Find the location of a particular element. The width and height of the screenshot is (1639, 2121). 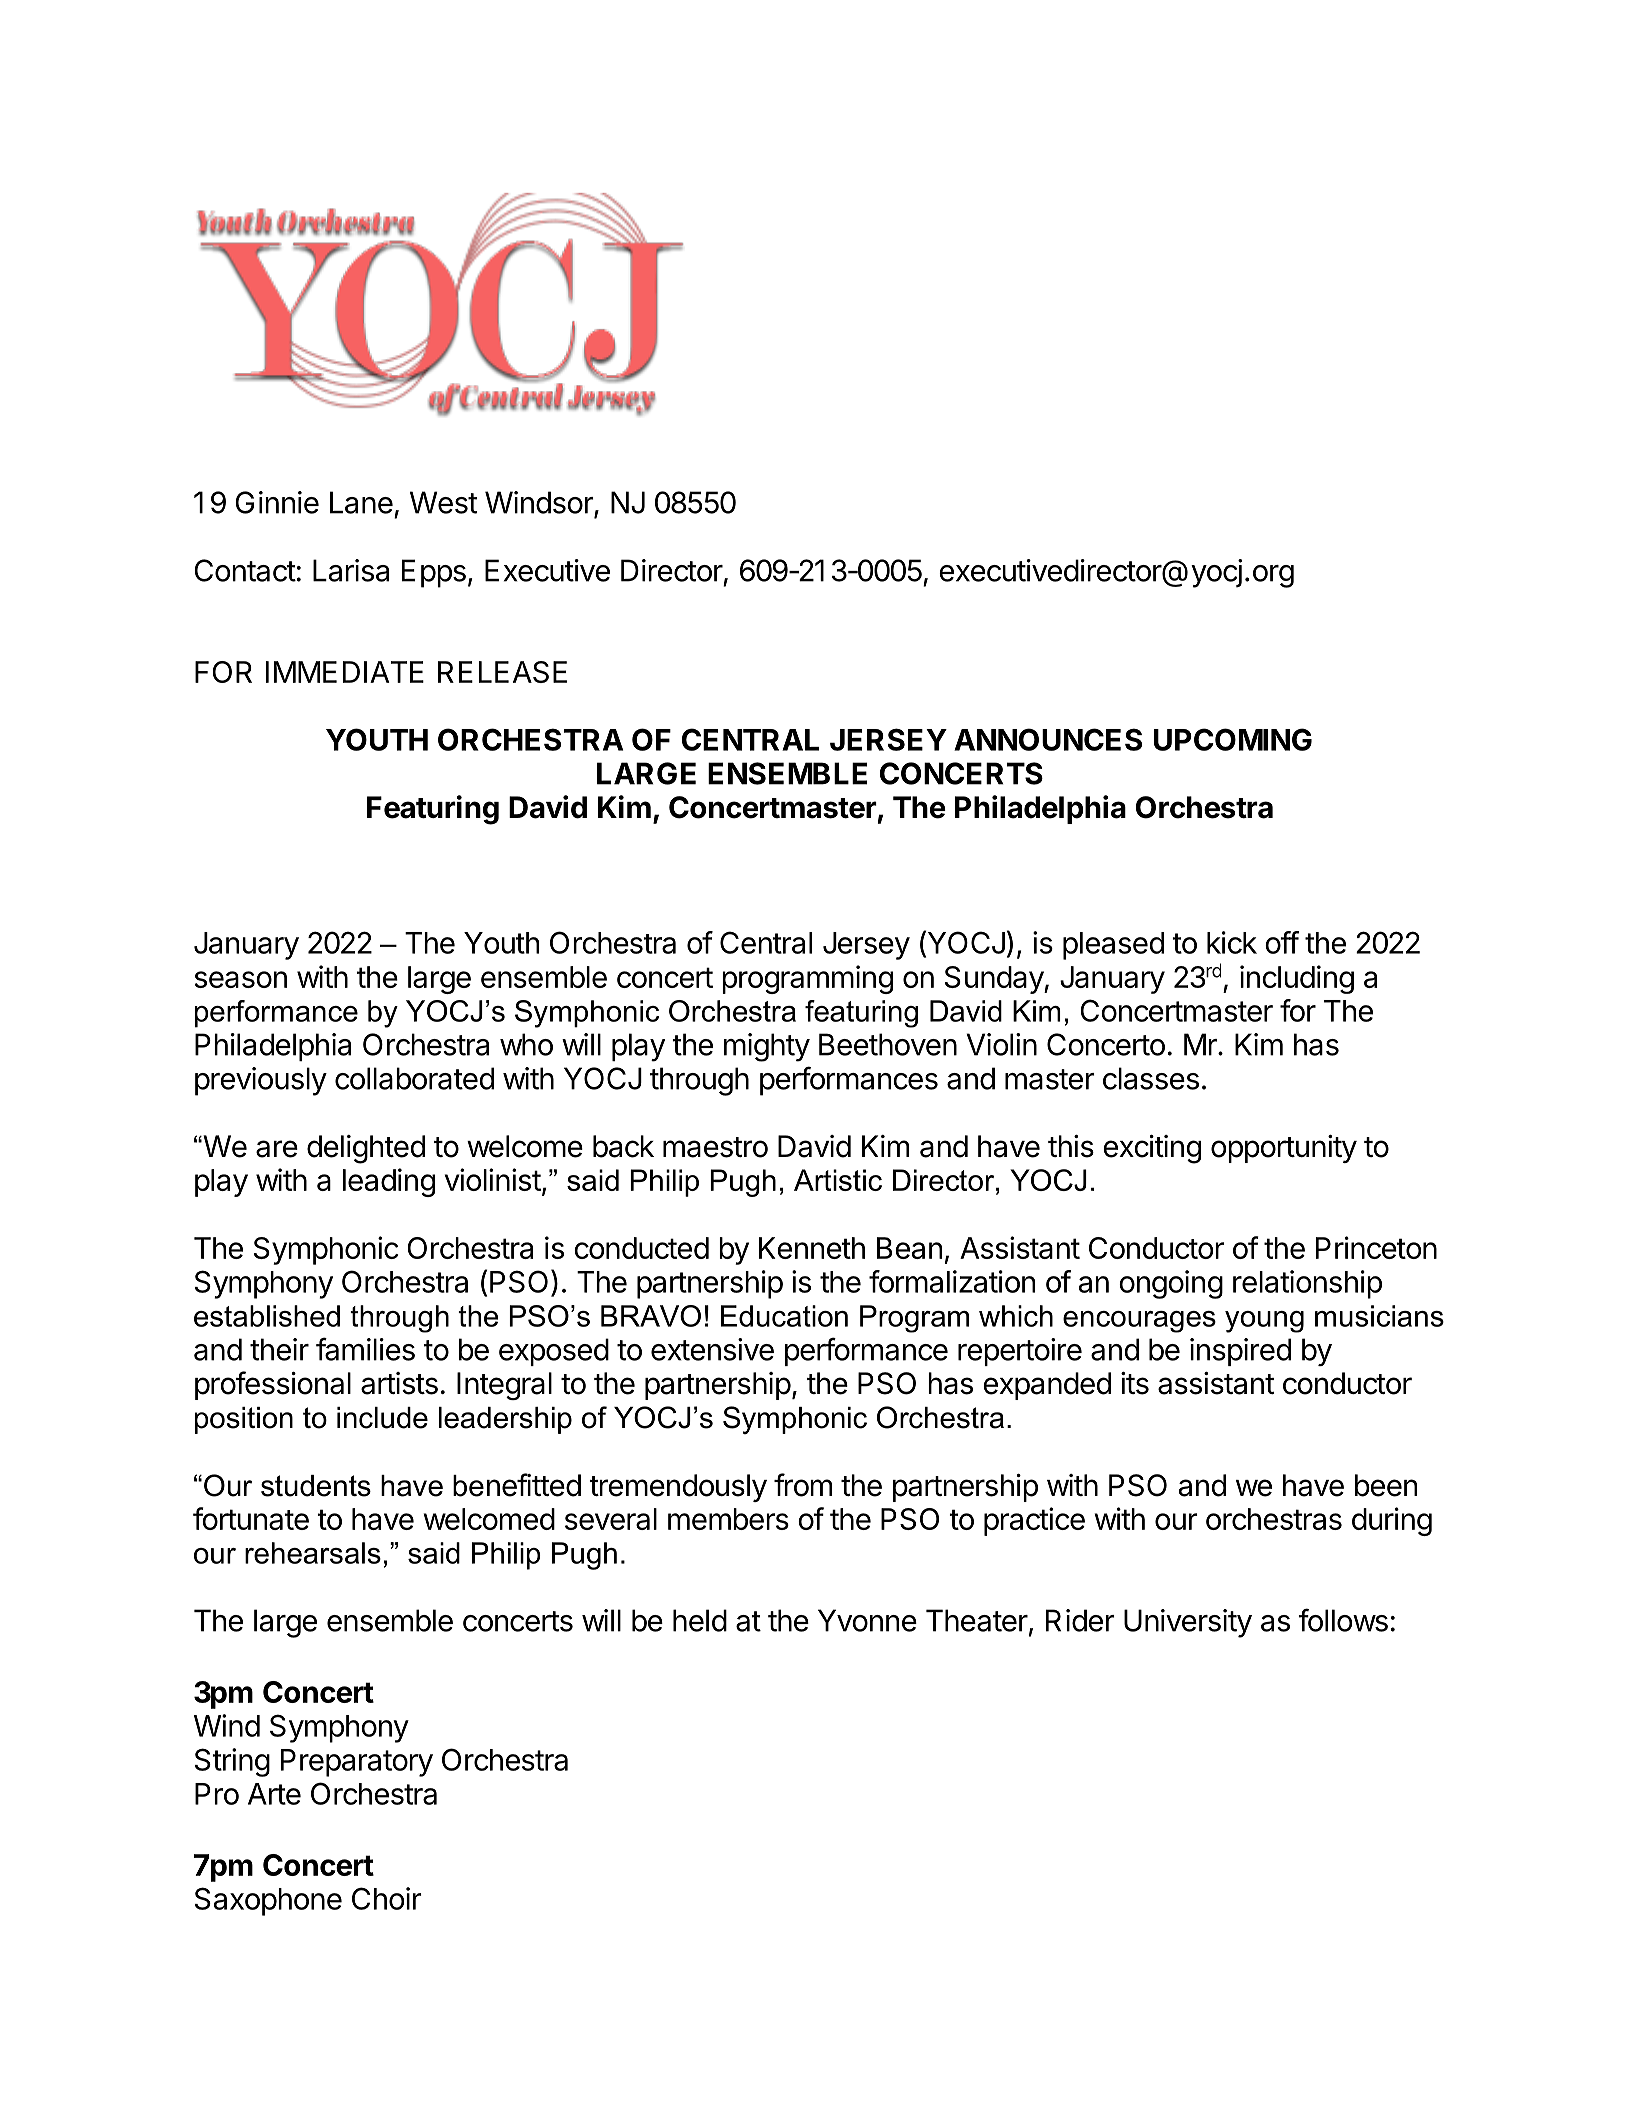

season is located at coordinates (241, 979).
